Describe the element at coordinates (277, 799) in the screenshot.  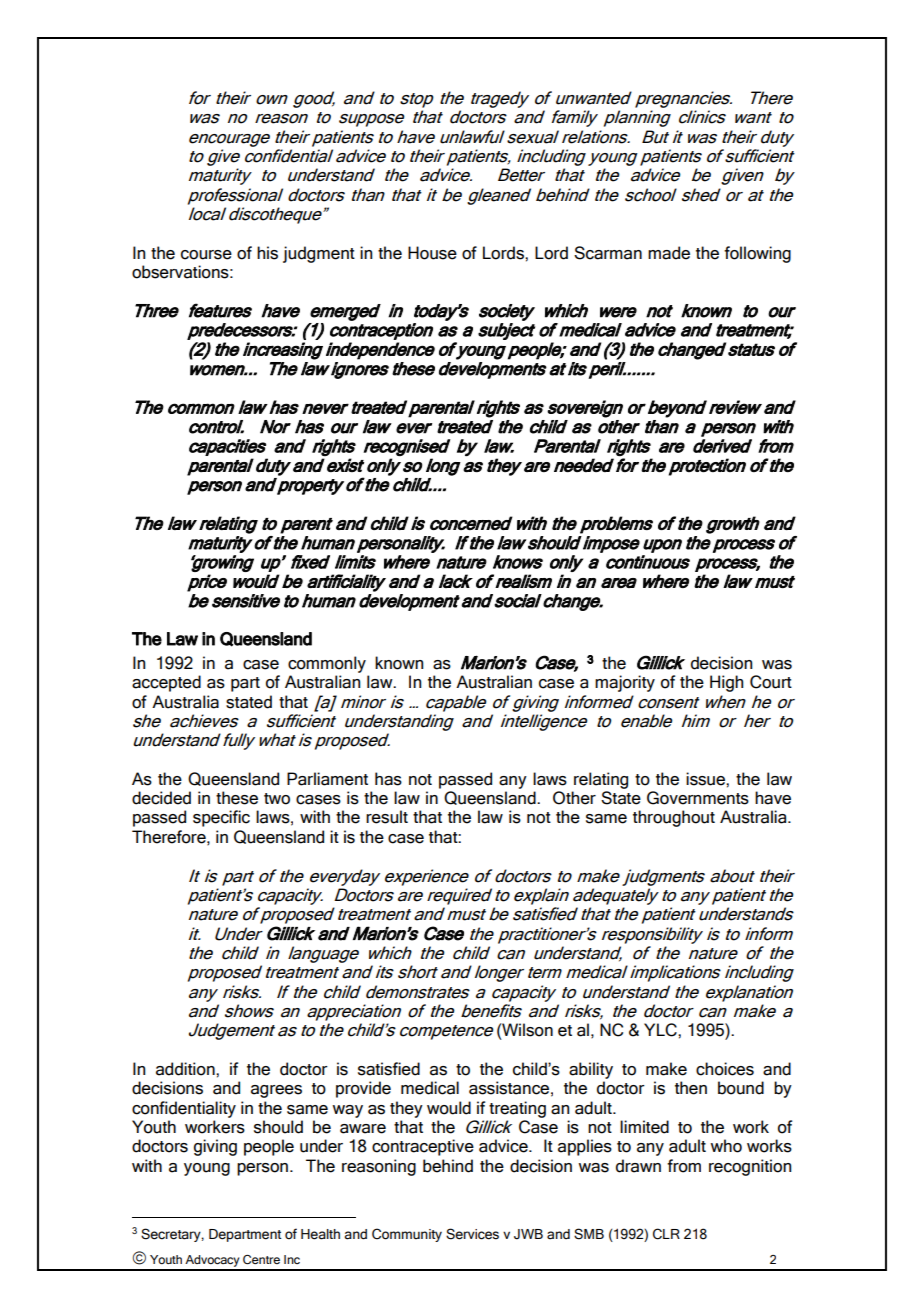
I see `two` at that location.
